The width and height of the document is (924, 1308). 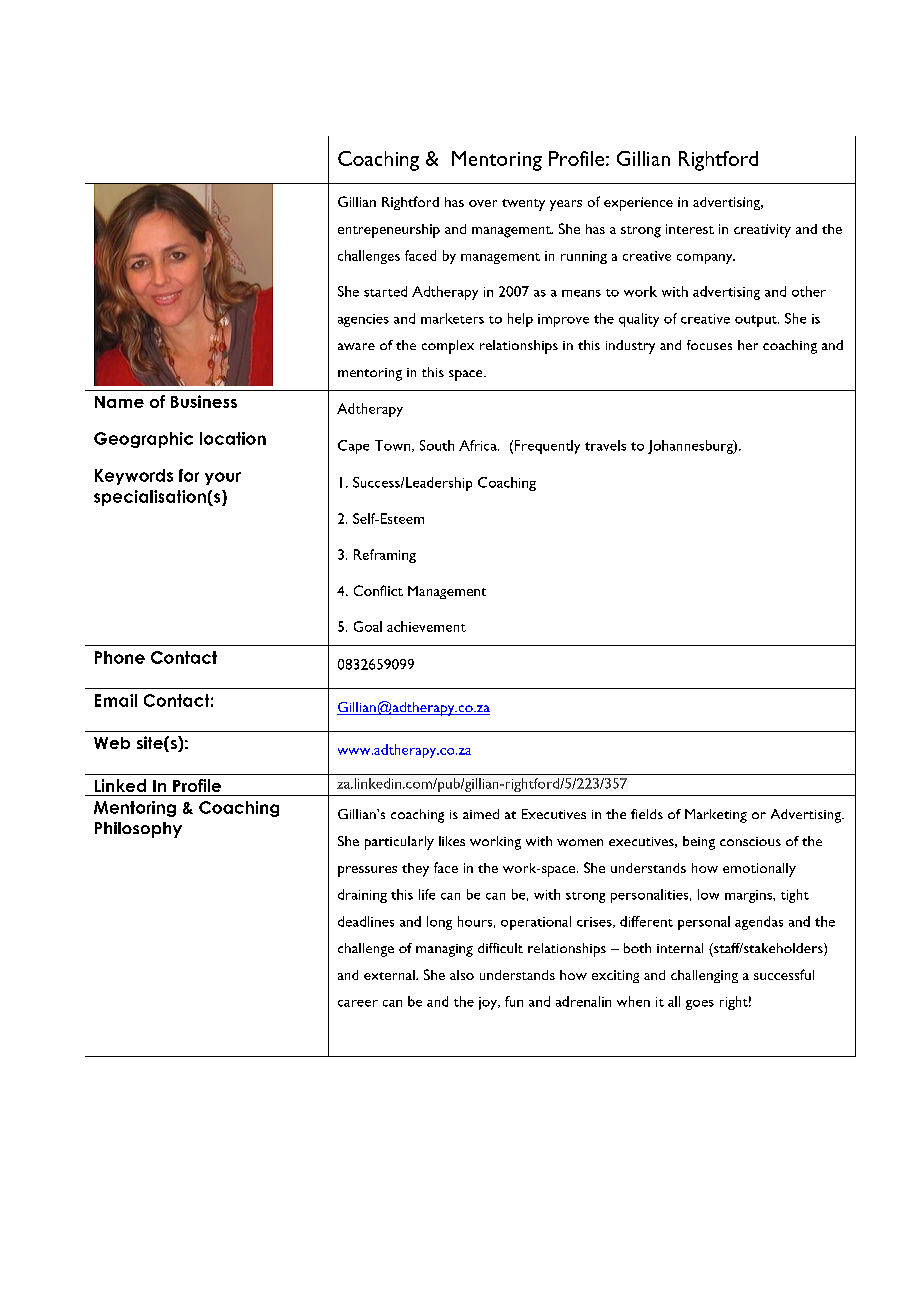 I want to click on aimed, so click(x=481, y=814).
